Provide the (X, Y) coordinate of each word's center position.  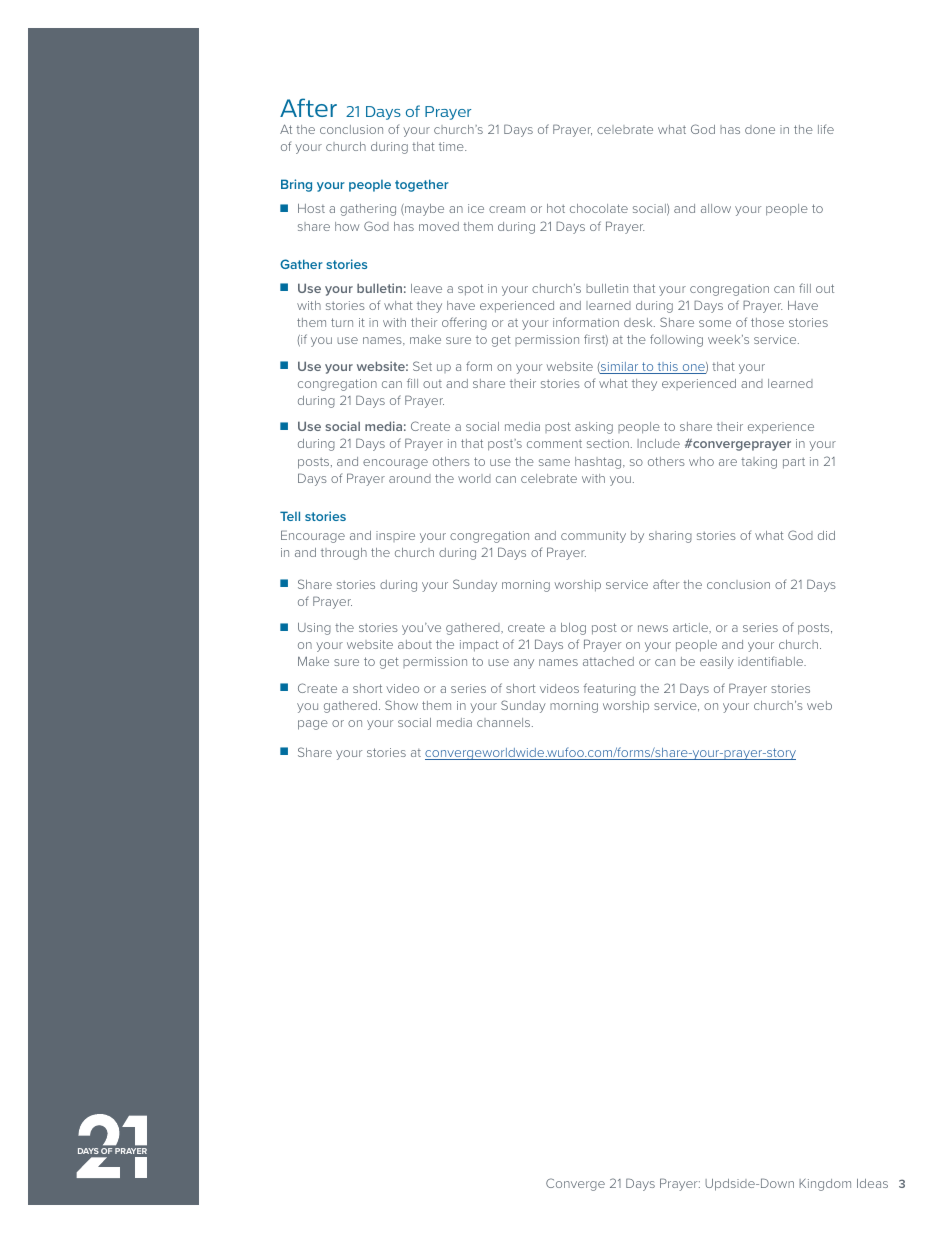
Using (314, 629)
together (422, 185)
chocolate (599, 208)
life (826, 129)
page (313, 725)
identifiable (771, 661)
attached (608, 661)
